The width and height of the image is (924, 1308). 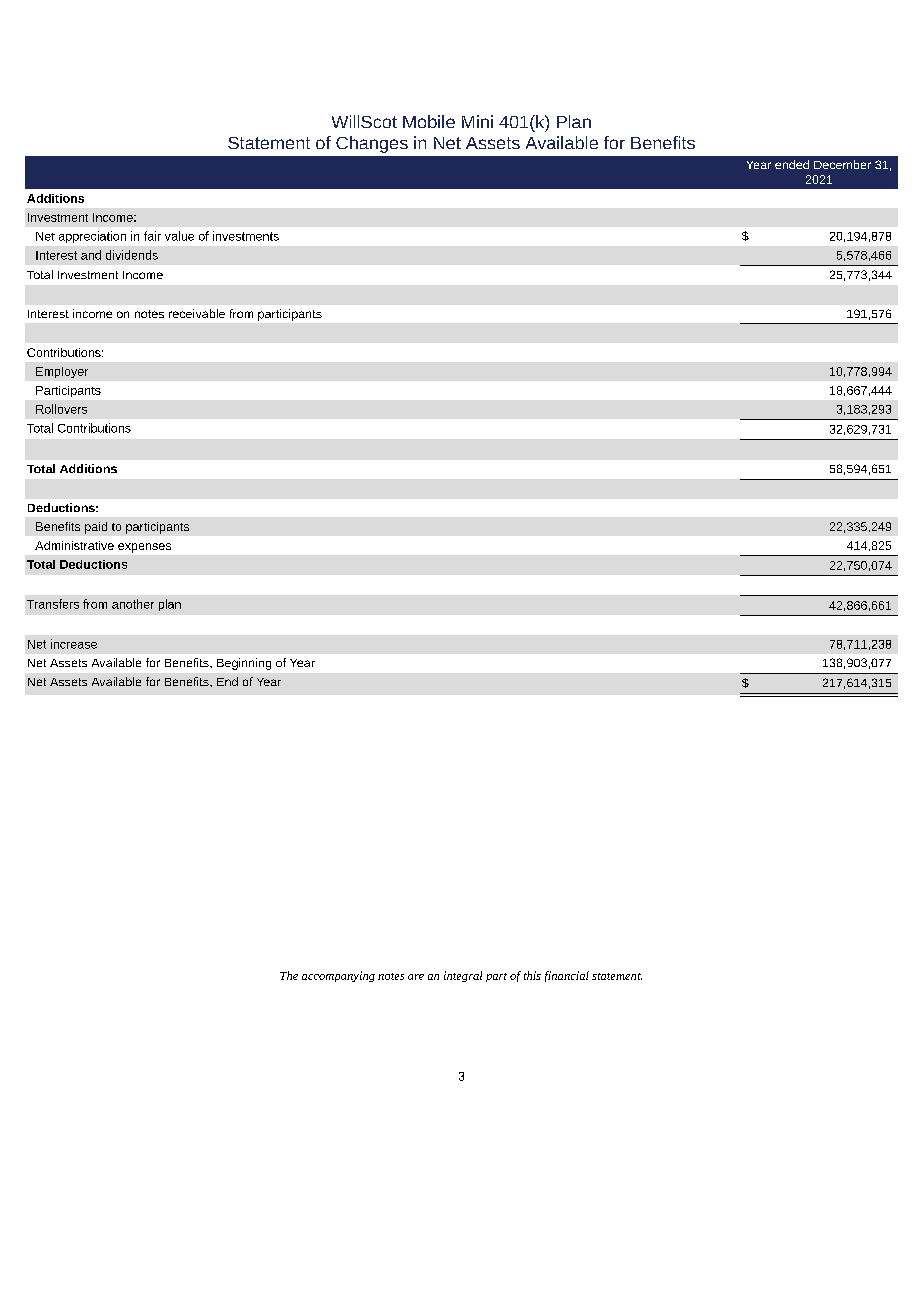 I want to click on Beginning, so click(x=244, y=664).
